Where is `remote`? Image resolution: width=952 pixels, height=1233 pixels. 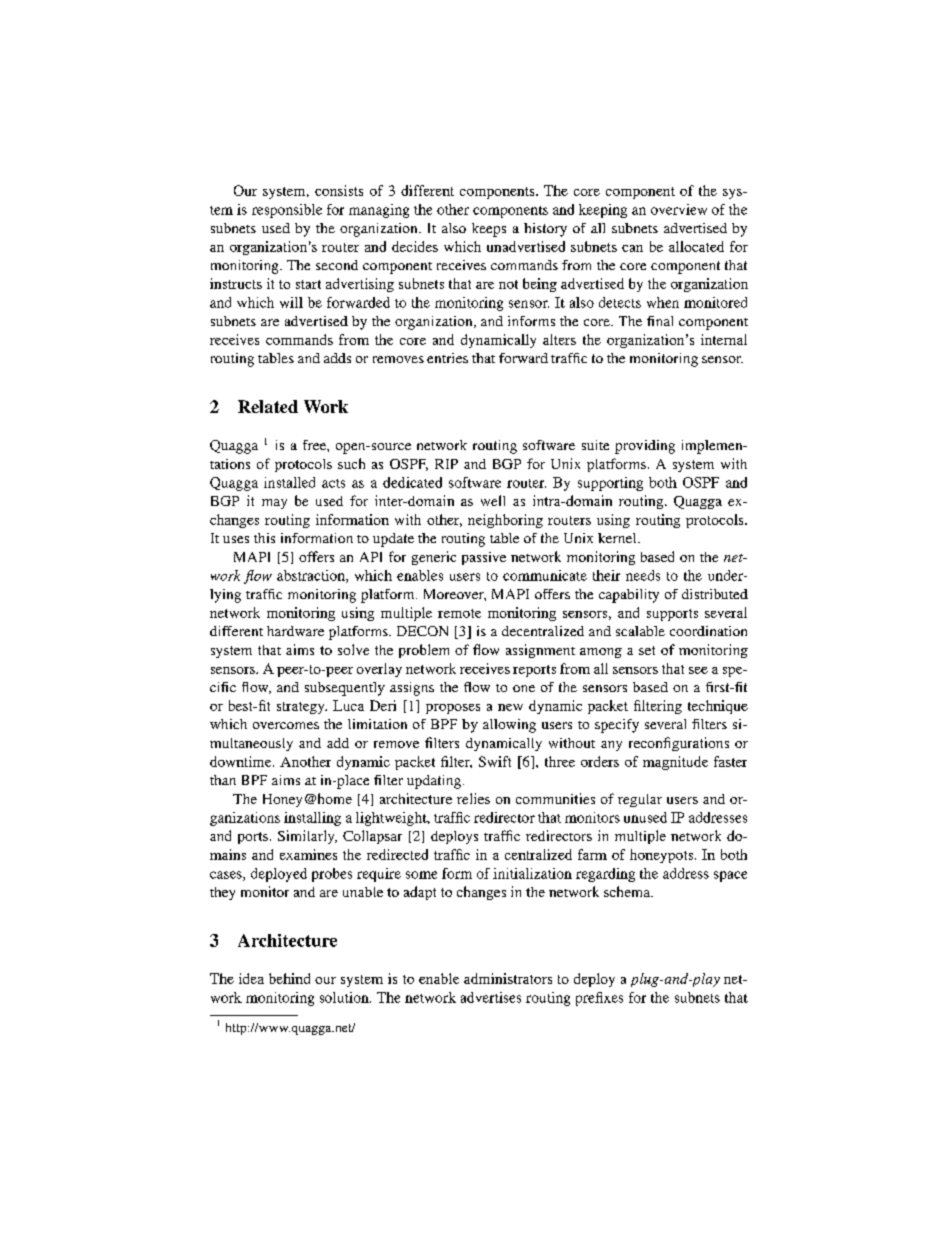
remote is located at coordinates (459, 613).
